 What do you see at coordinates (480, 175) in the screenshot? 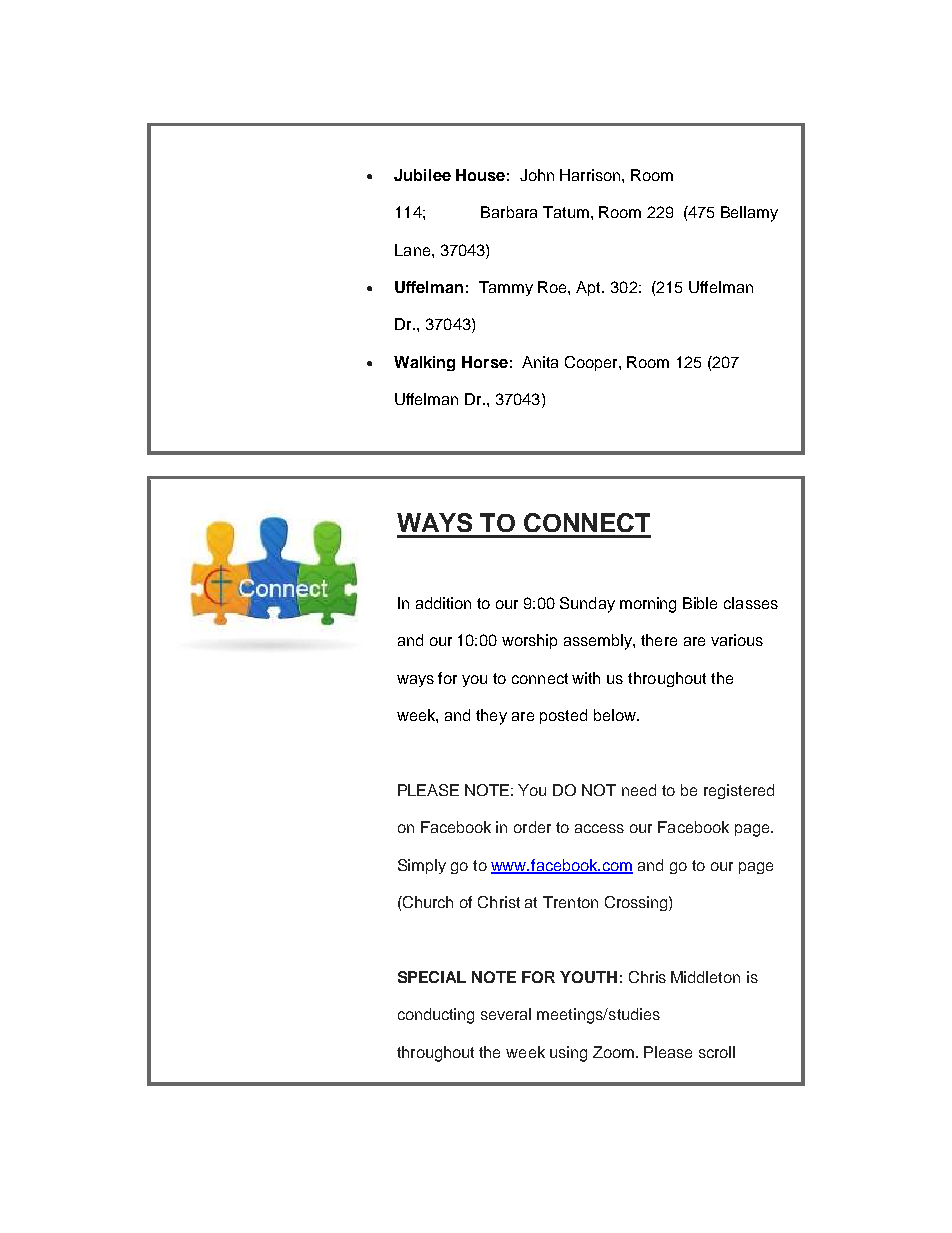
I see `House` at bounding box center [480, 175].
